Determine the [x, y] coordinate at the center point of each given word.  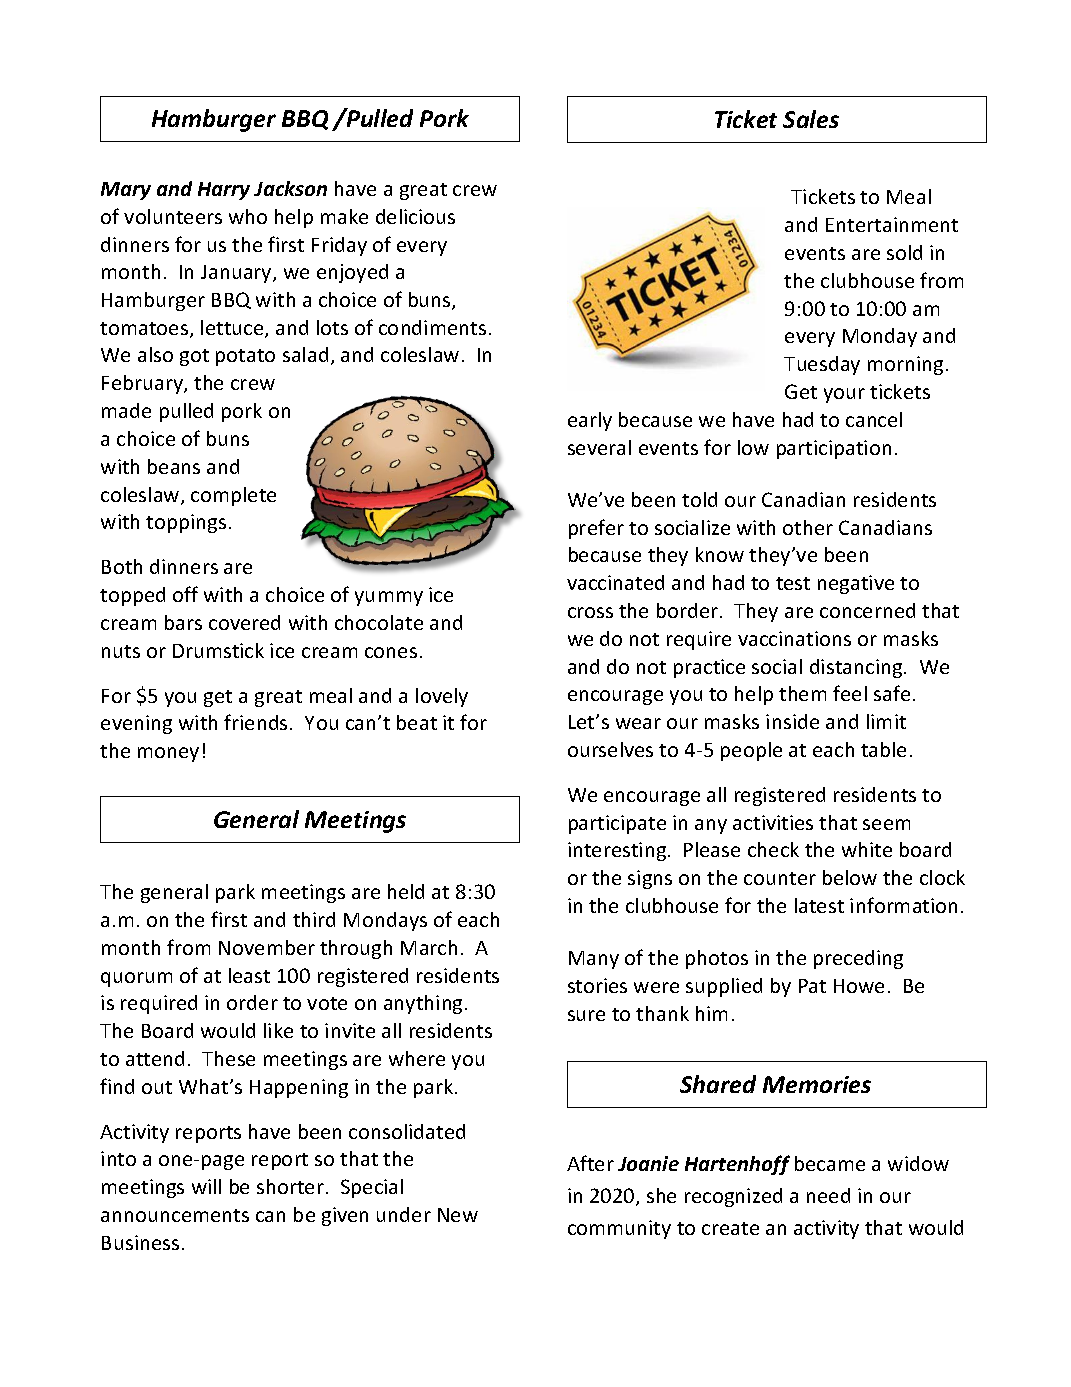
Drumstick [218, 650]
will [206, 1186]
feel [850, 693]
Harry [224, 191]
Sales [811, 119]
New [458, 1215]
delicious [415, 216]
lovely [442, 697]
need [828, 1195]
